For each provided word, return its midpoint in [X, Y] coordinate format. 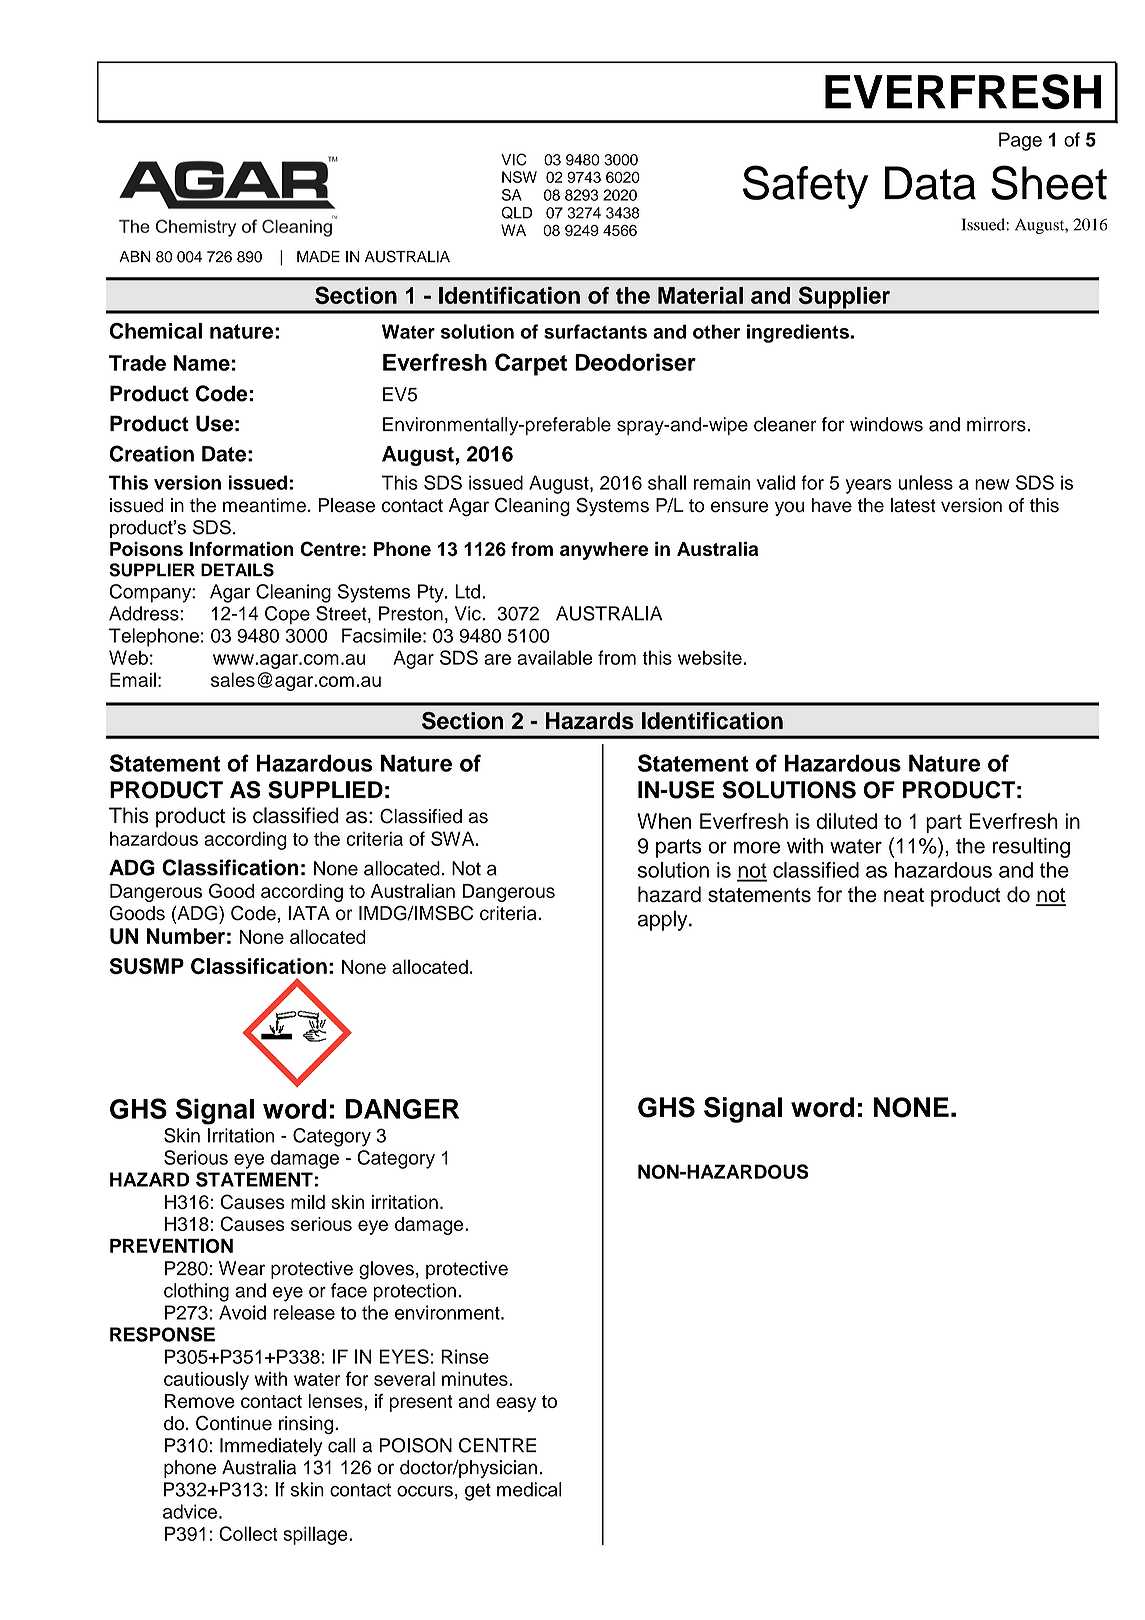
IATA [309, 913]
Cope [287, 615]
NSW [519, 177]
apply [664, 920]
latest [913, 505]
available [554, 657]
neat [904, 895]
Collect [248, 1533]
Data [930, 183]
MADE [318, 256]
